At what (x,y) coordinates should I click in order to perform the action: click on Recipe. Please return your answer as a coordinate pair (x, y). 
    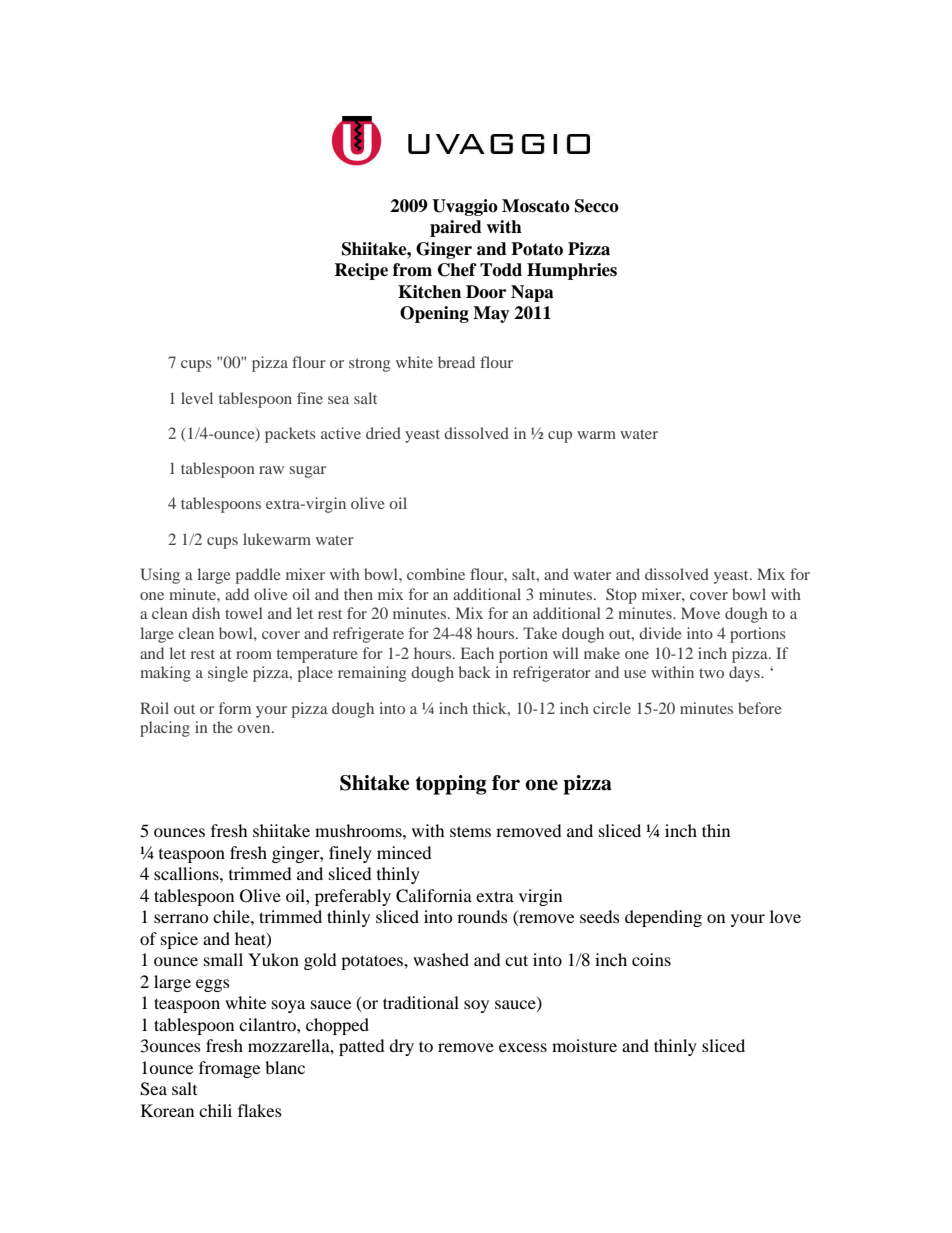
    Looking at the image, I should click on (361, 271).
